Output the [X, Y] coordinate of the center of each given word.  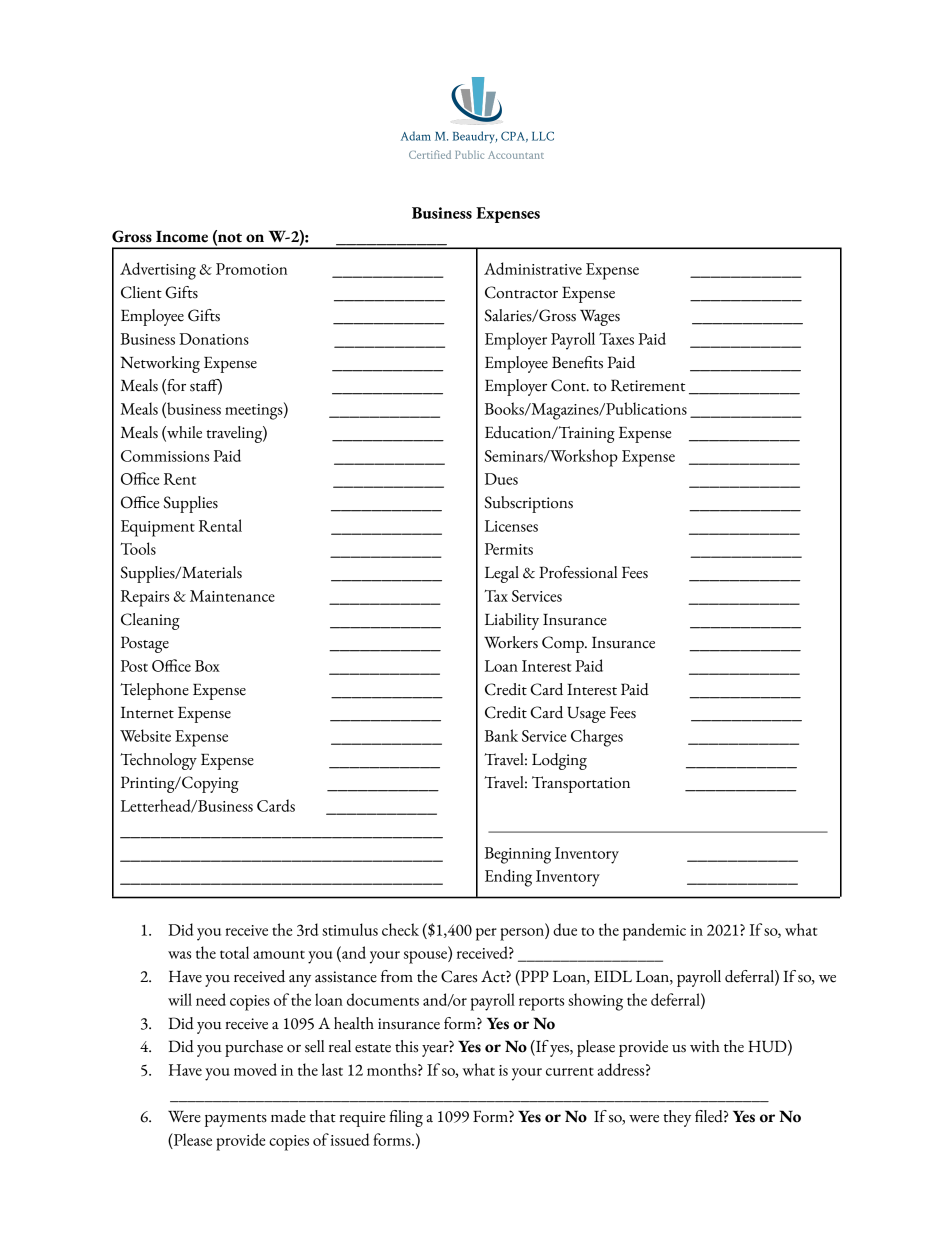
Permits [509, 549]
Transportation [581, 784]
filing [406, 1118]
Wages [600, 318]
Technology [158, 761]
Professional [578, 572]
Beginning [517, 855]
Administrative [533, 268]
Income [182, 236]
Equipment [158, 528]
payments [236, 1120]
